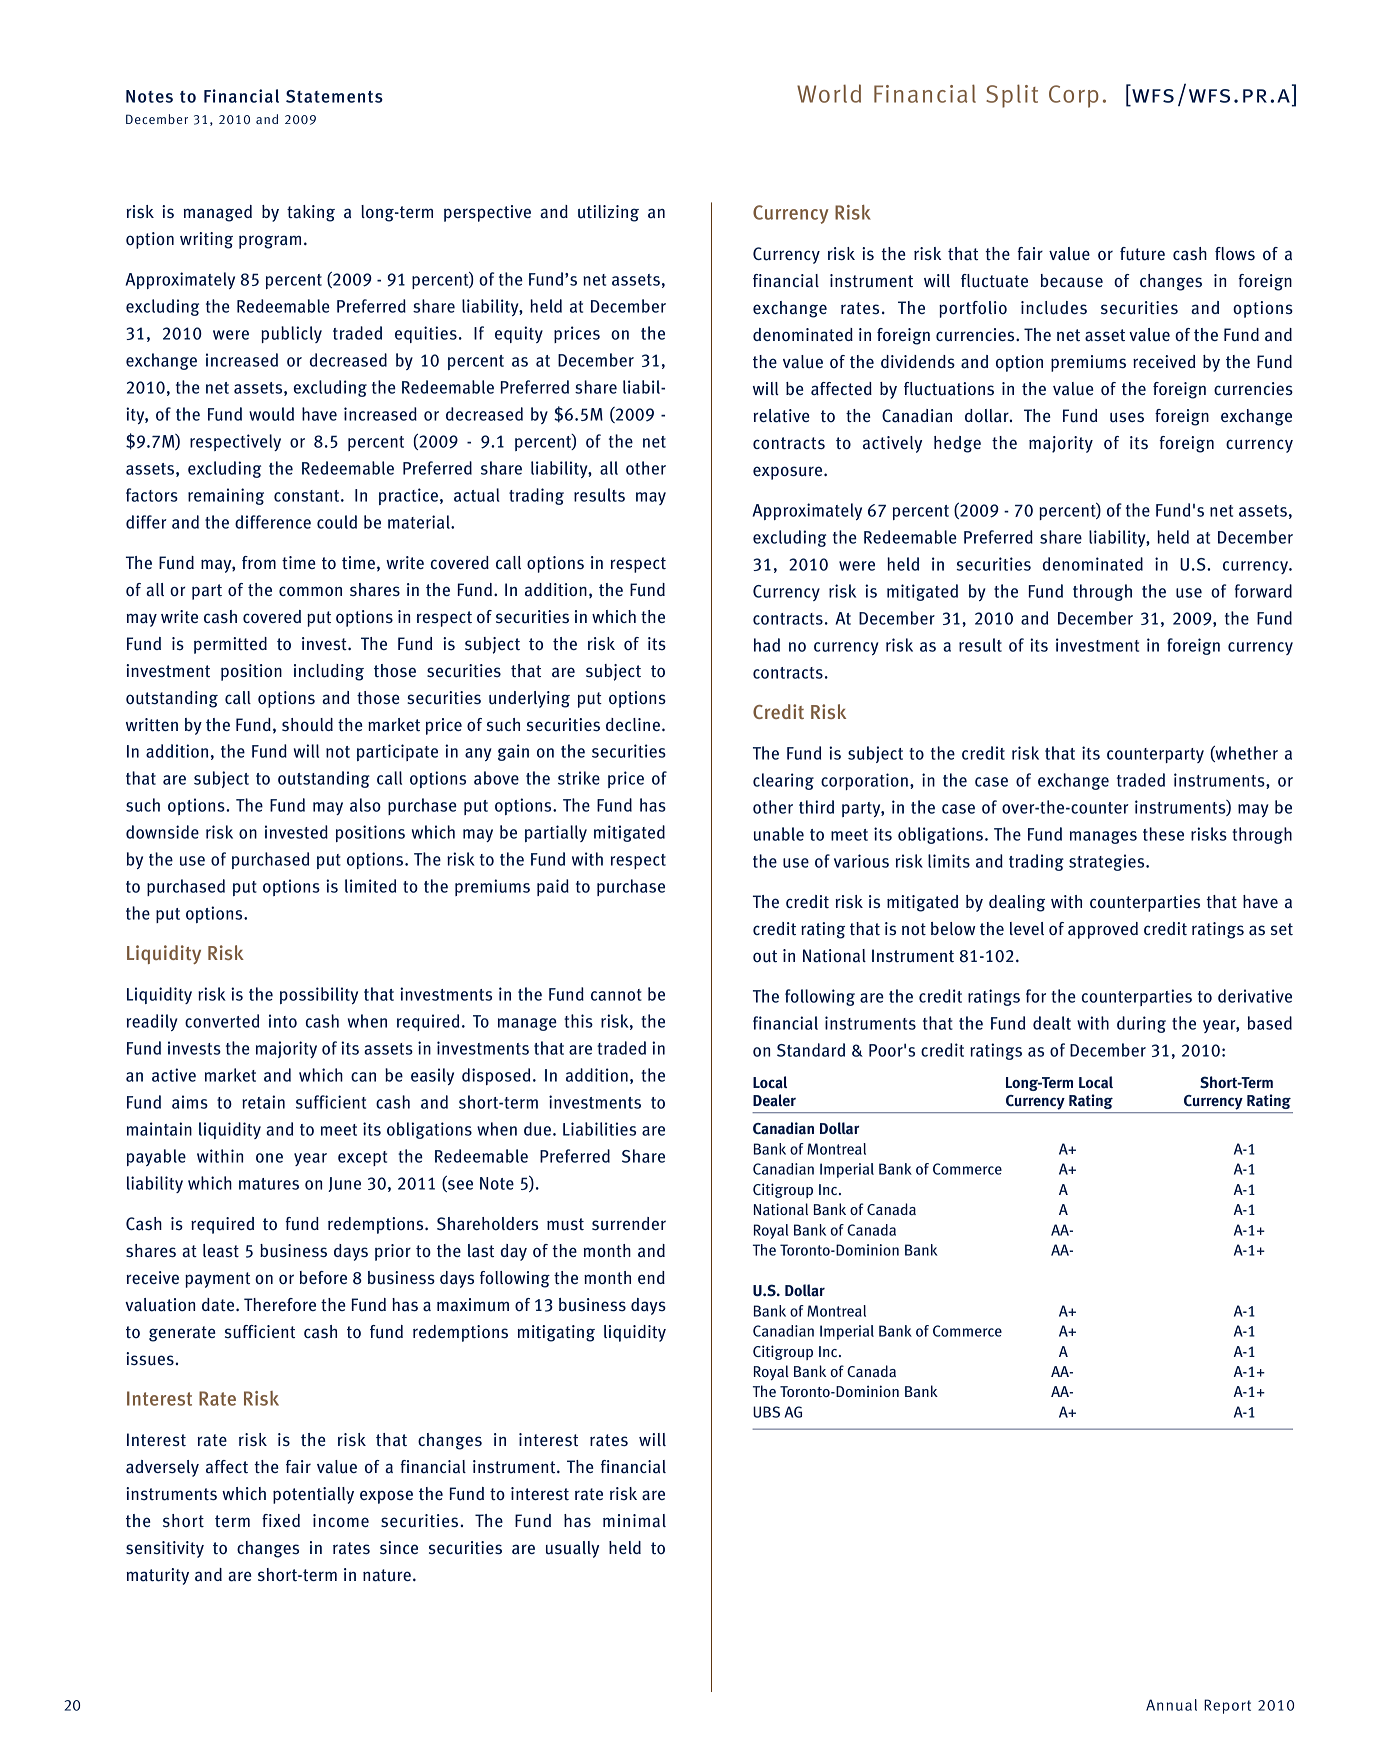 Image resolution: width=1377 pixels, height=1761 pixels. What do you see at coordinates (572, 1549) in the document?
I see `usually` at bounding box center [572, 1549].
